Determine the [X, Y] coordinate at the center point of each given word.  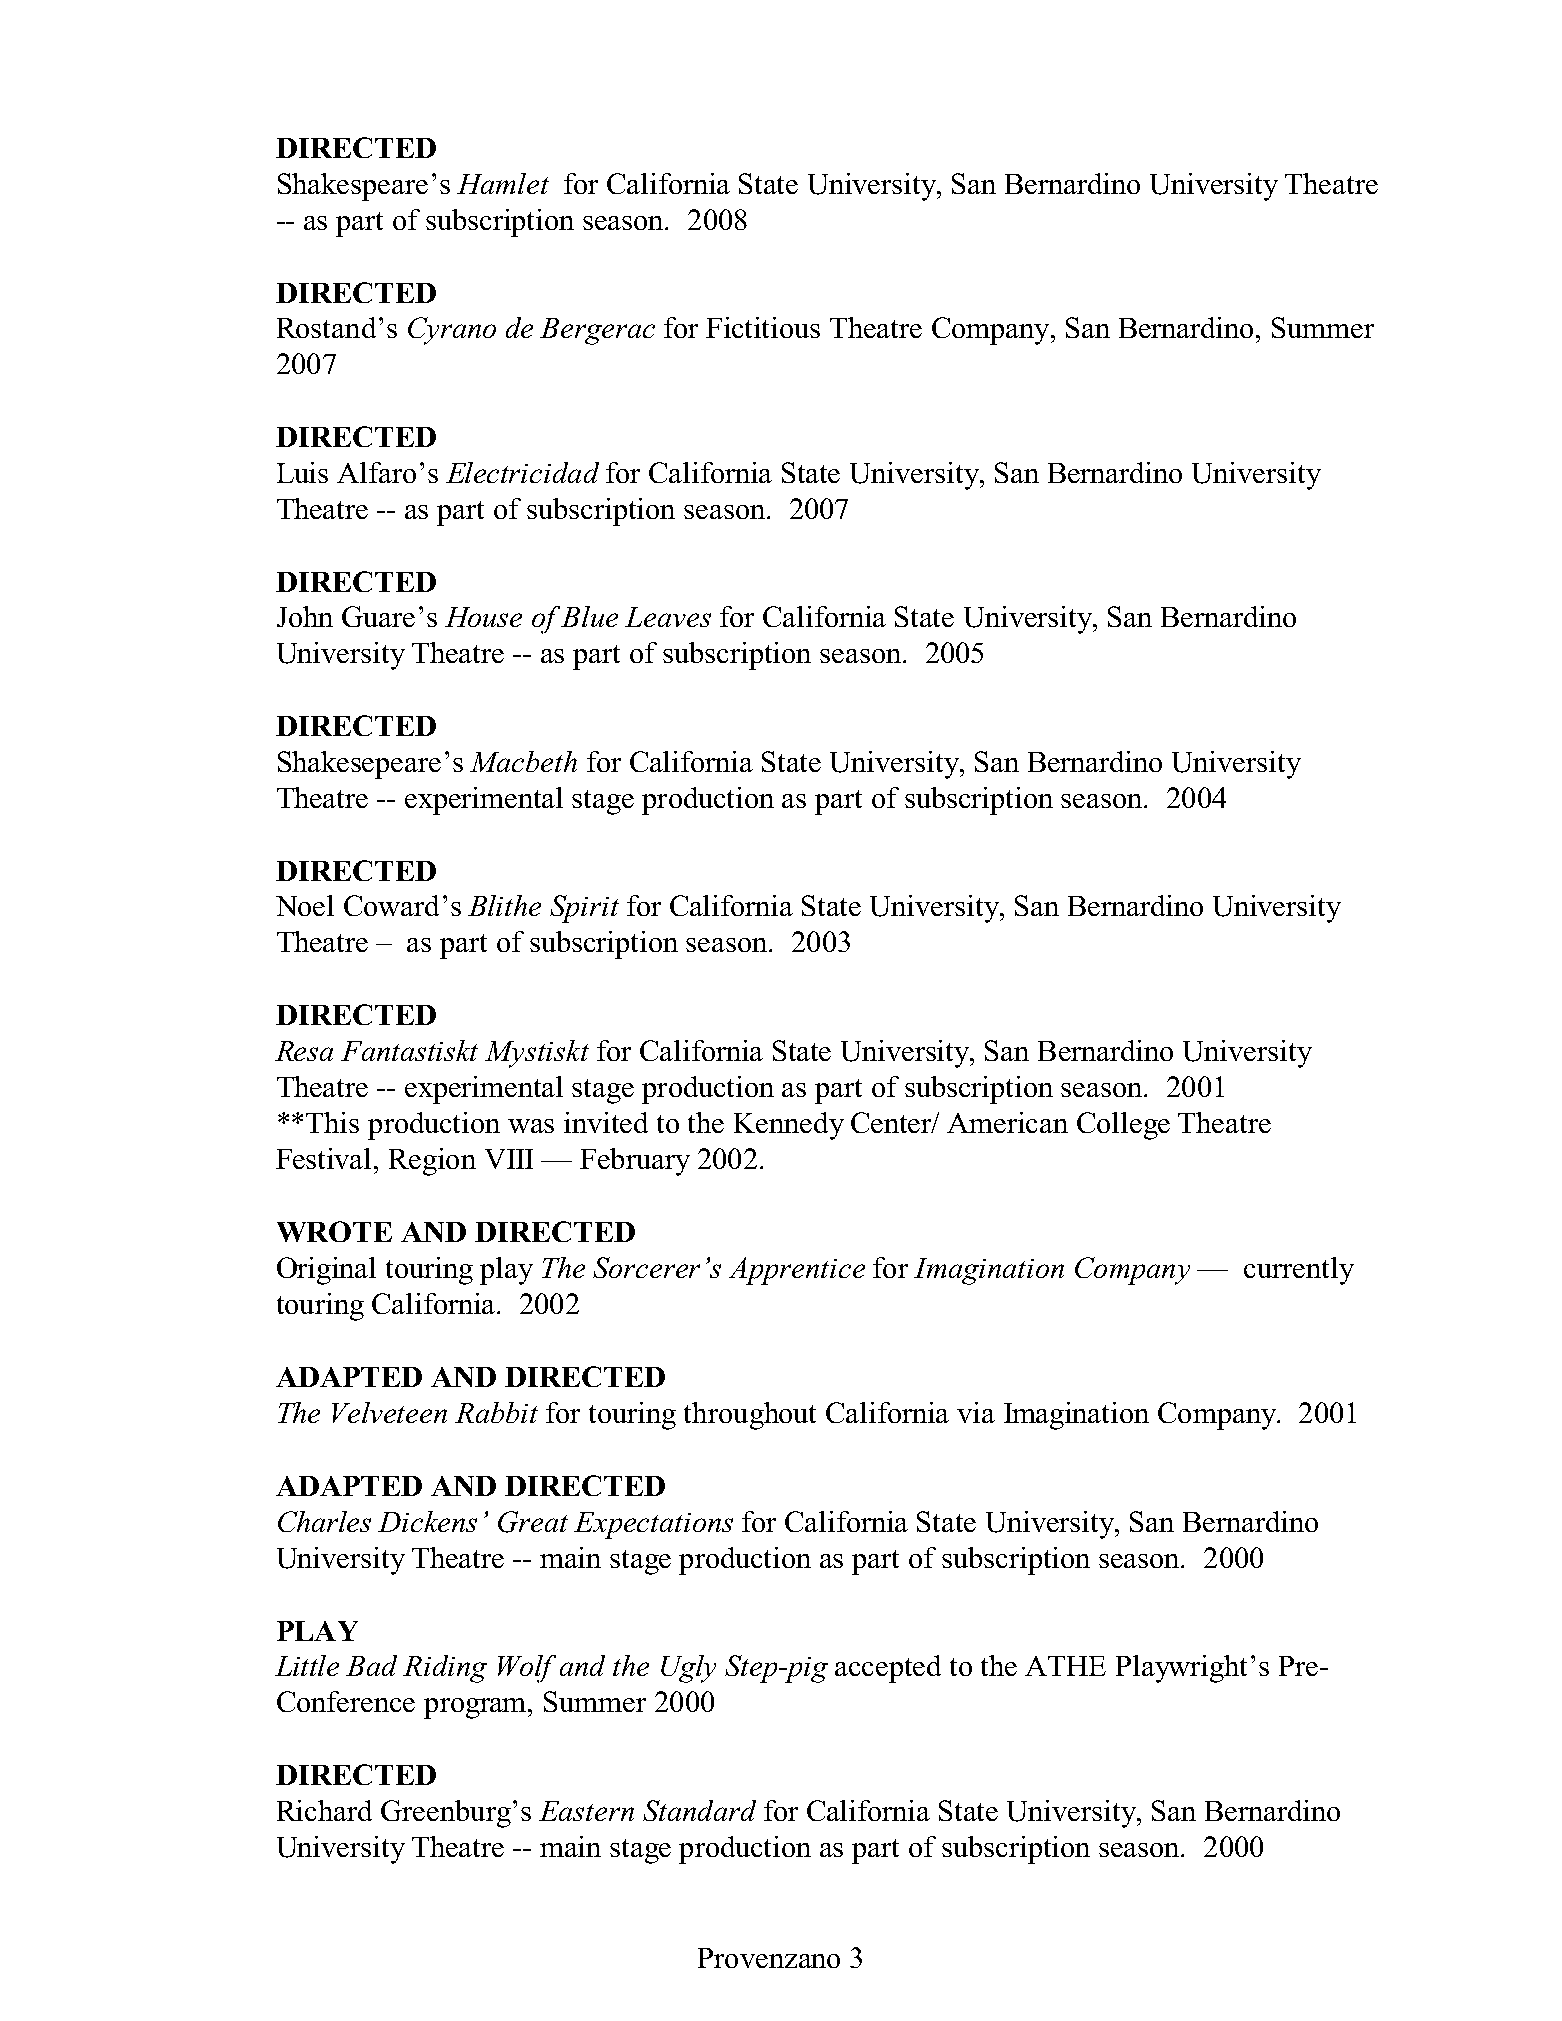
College [1123, 1126]
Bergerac [597, 331]
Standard [699, 1810]
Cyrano [452, 331]
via [976, 1412]
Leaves [668, 617]
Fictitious [763, 327]
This [332, 1122]
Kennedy [789, 1126]
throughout [750, 1416]
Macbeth [523, 761]
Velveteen [389, 1412]
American [1007, 1122]
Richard [324, 1810]
